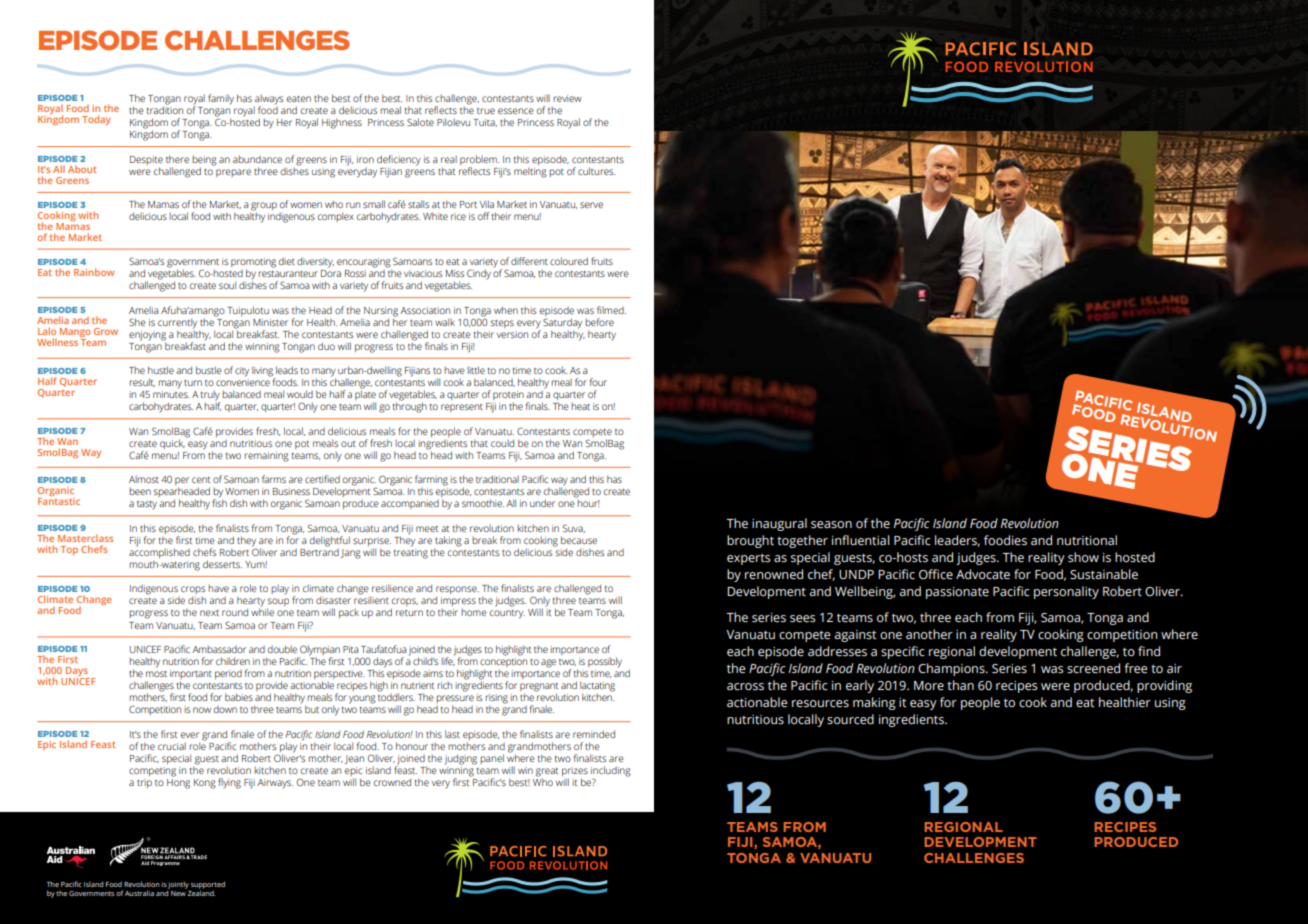 The width and height of the page is (1308, 924). Describe the element at coordinates (611, 772) in the page. I see `including` at that location.
